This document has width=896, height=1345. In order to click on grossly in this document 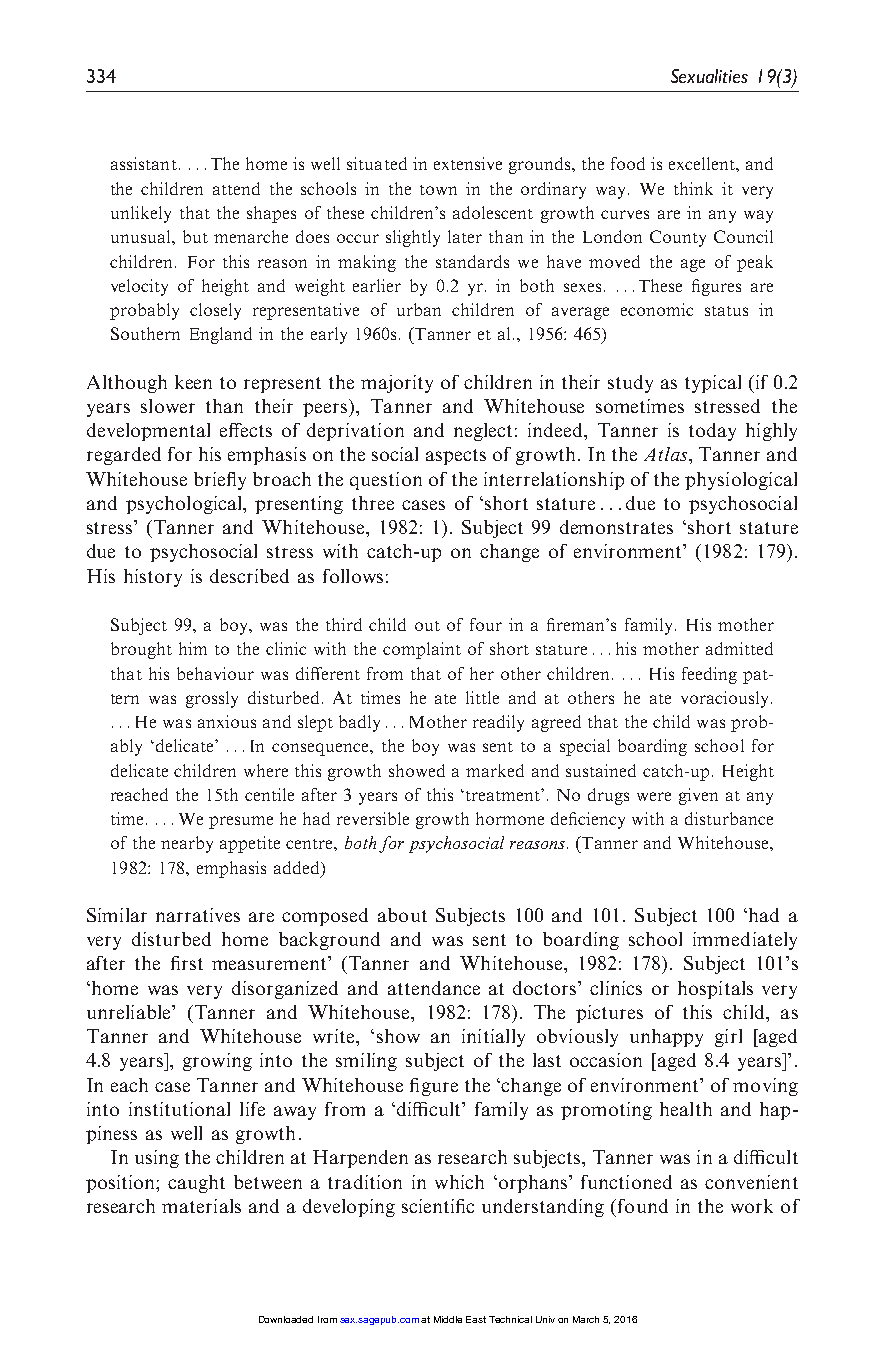, I will do `click(212, 699)`.
